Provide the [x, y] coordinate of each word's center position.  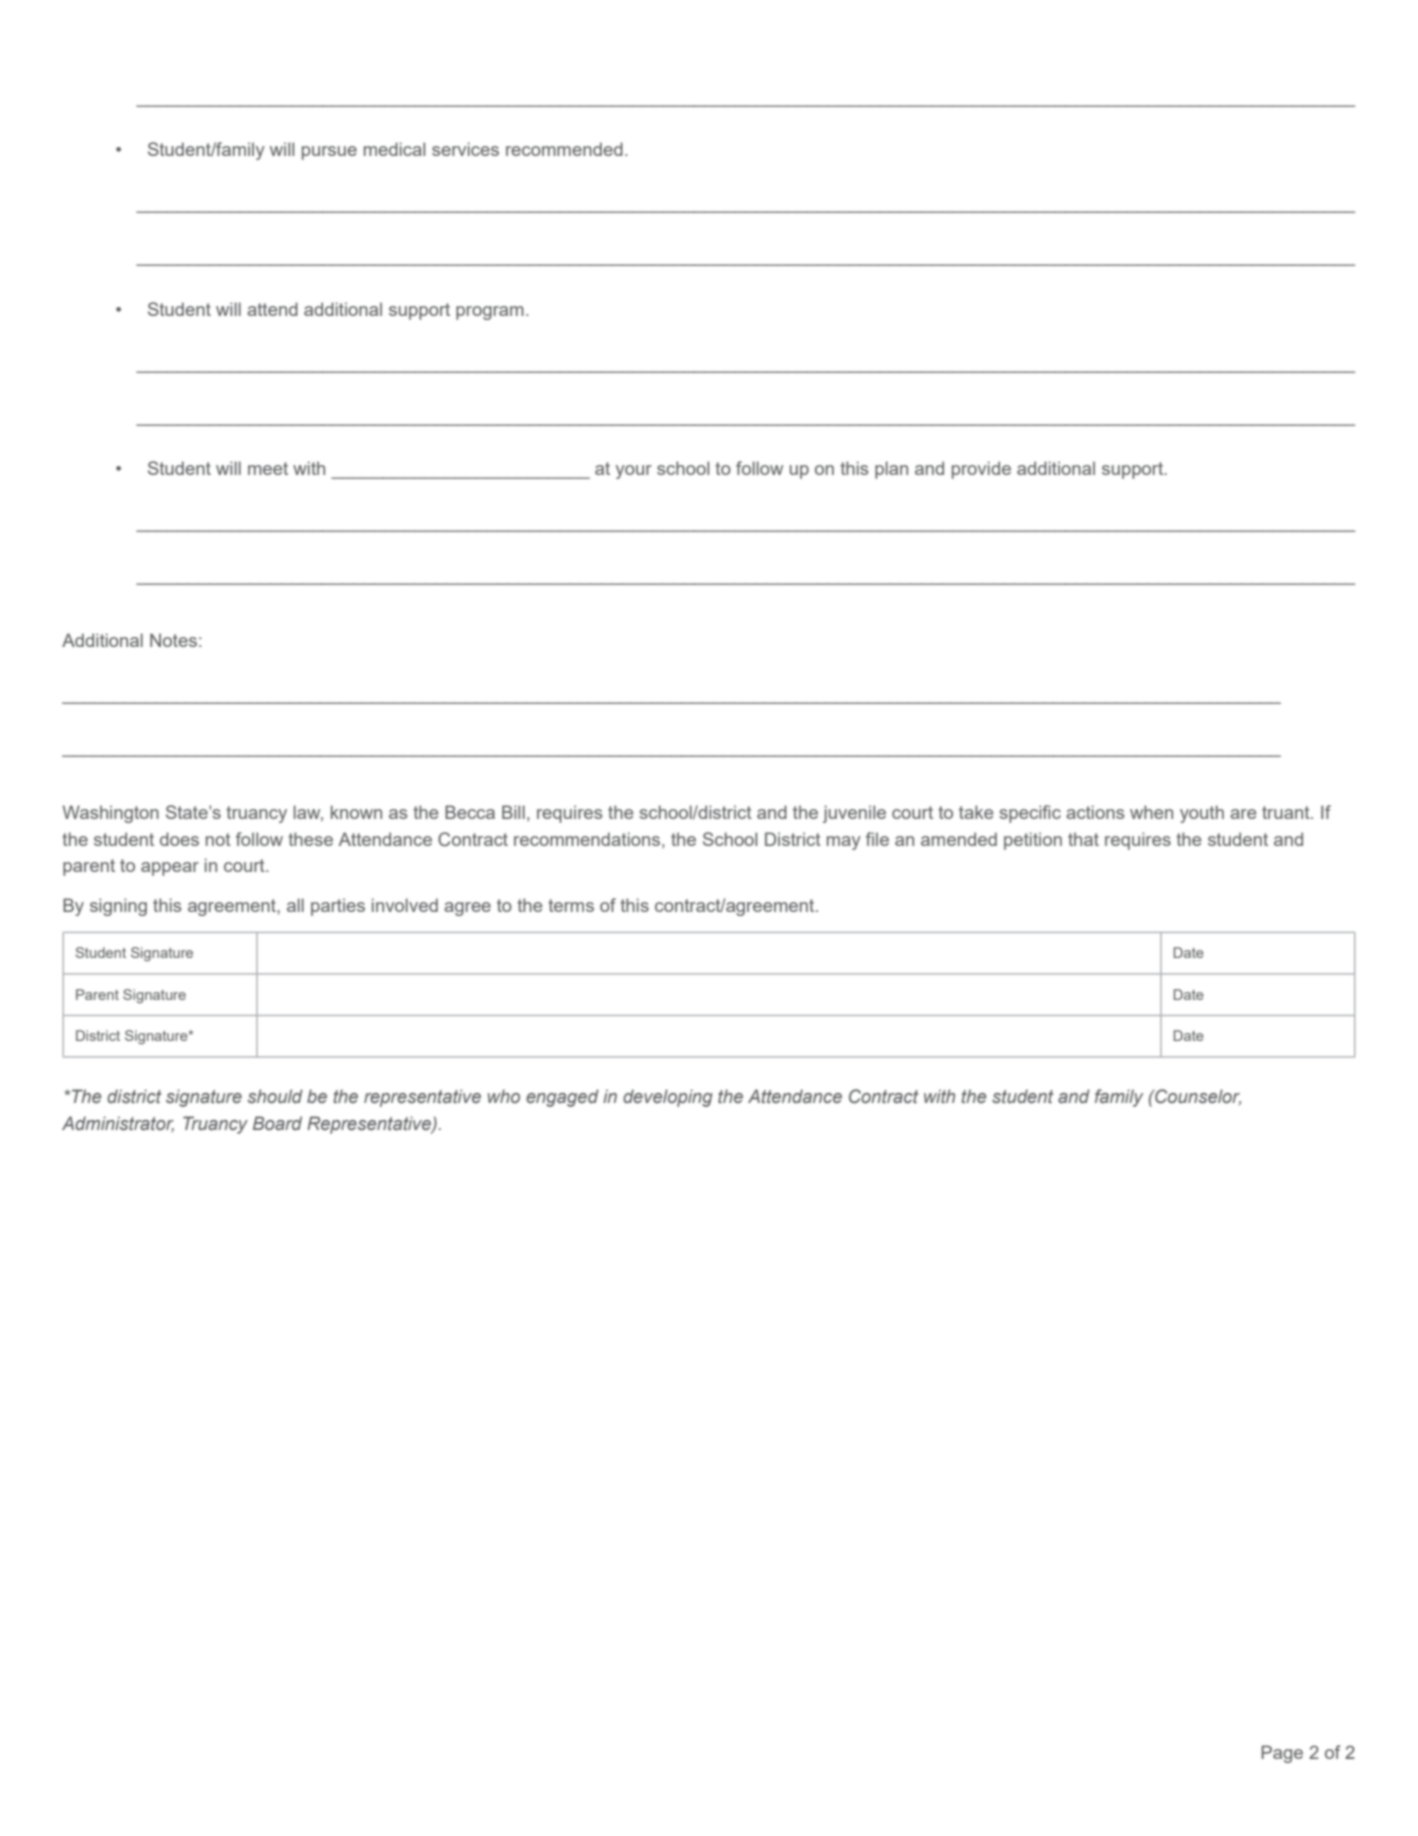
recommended [564, 149]
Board [277, 1123]
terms [571, 905]
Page [1282, 1754]
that [1083, 839]
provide [981, 470]
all [295, 905]
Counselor [1197, 1097]
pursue [329, 153]
